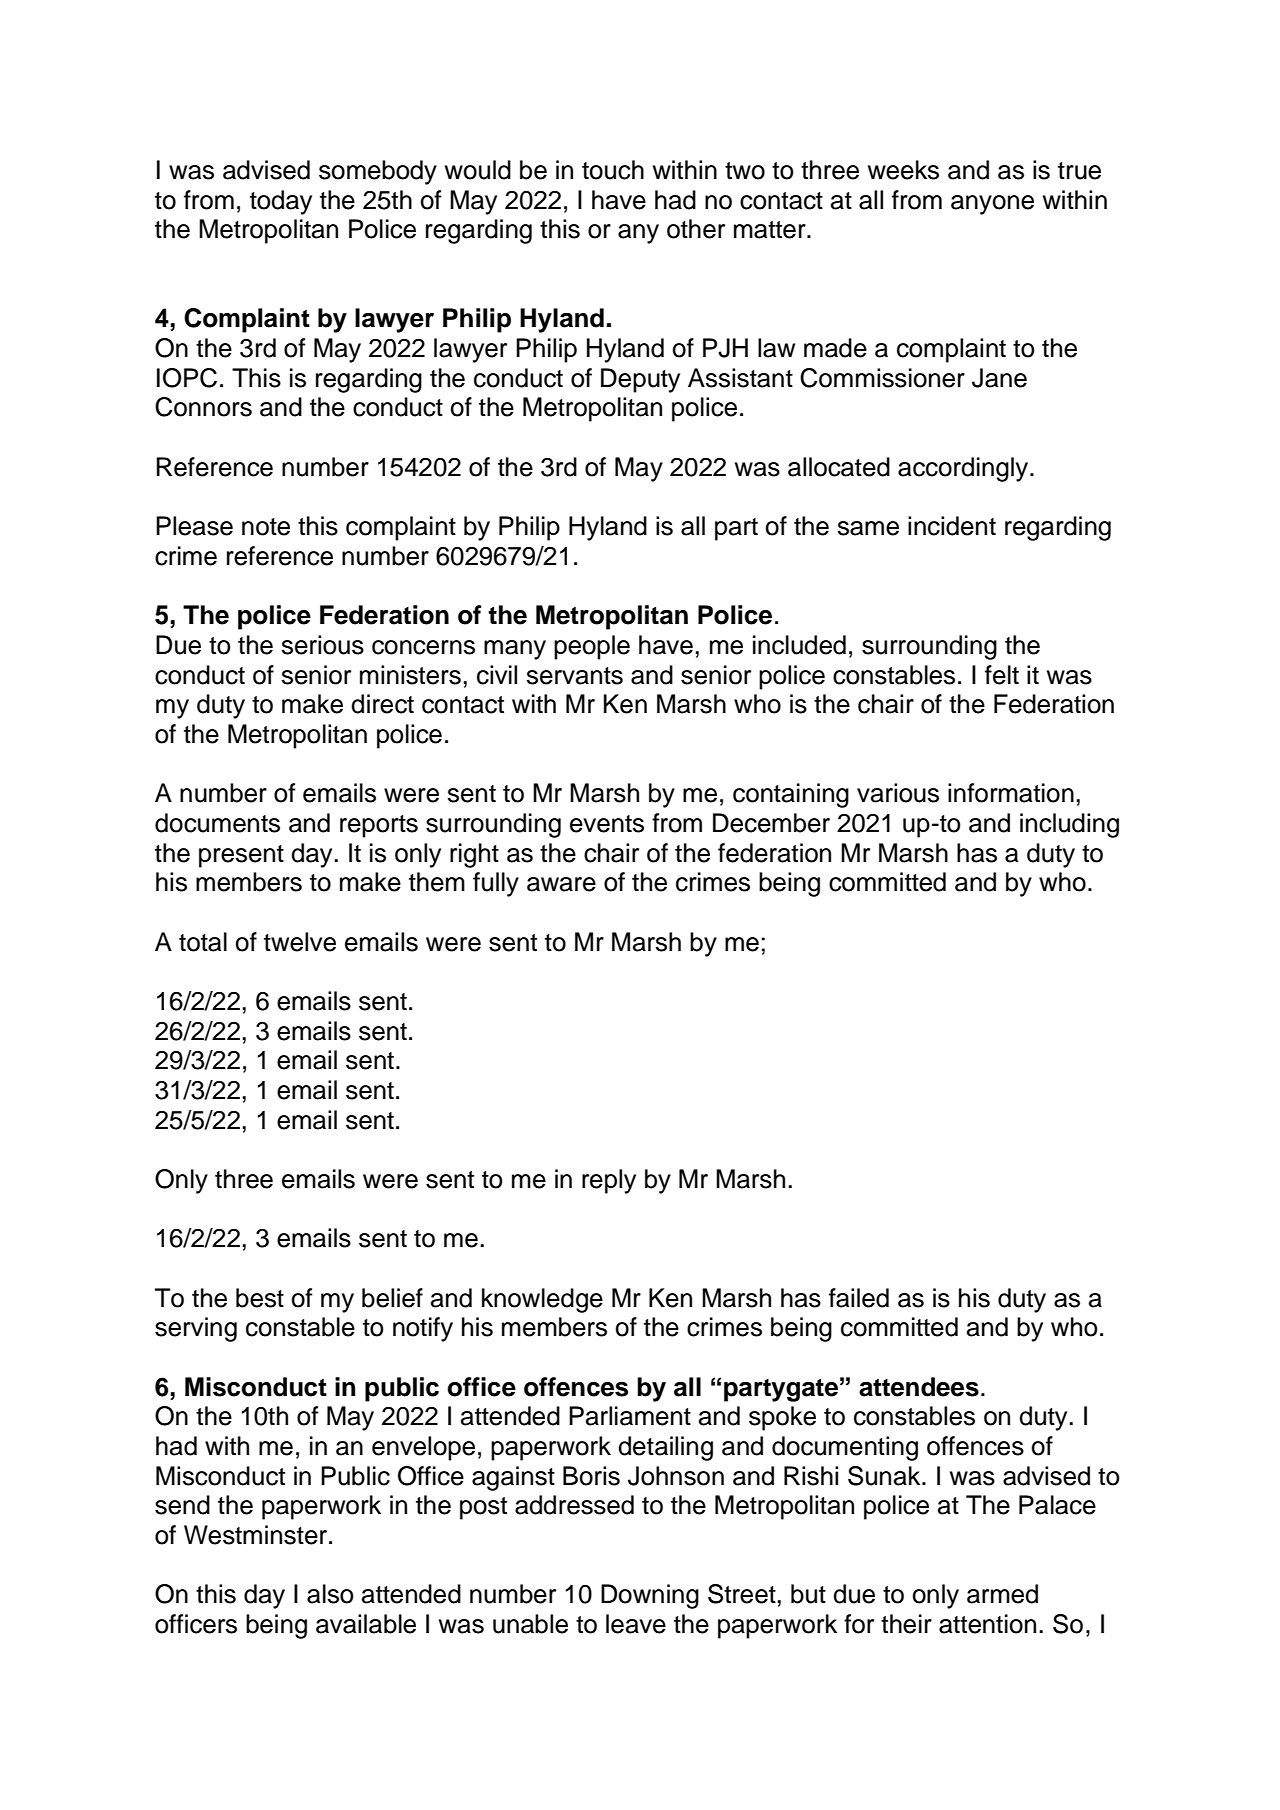  Describe the element at coordinates (992, 205) in the screenshot. I see `anyone` at that location.
